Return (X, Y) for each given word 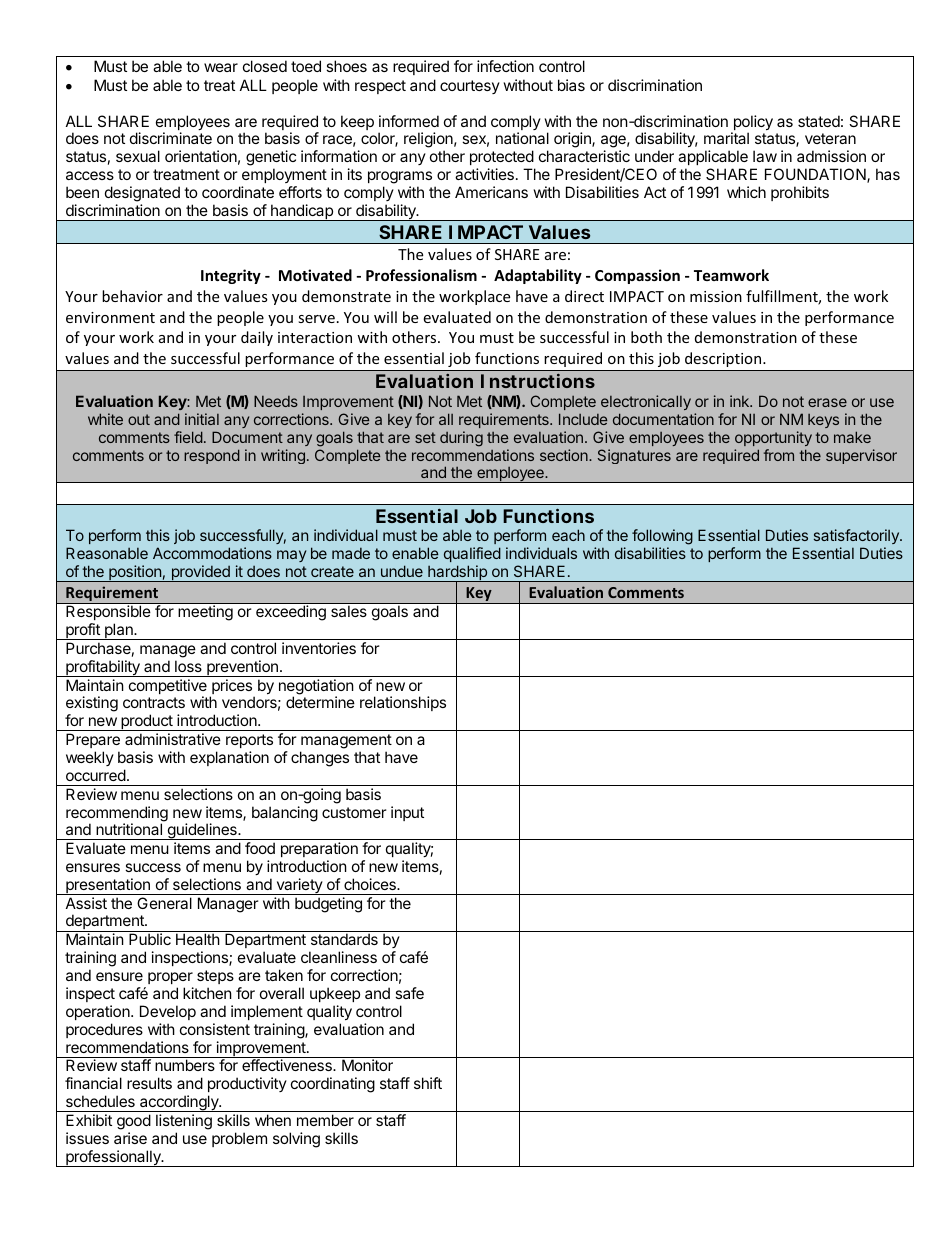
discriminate (171, 138)
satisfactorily (857, 538)
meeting (206, 612)
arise (130, 1138)
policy (752, 124)
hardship (457, 574)
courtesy (470, 87)
